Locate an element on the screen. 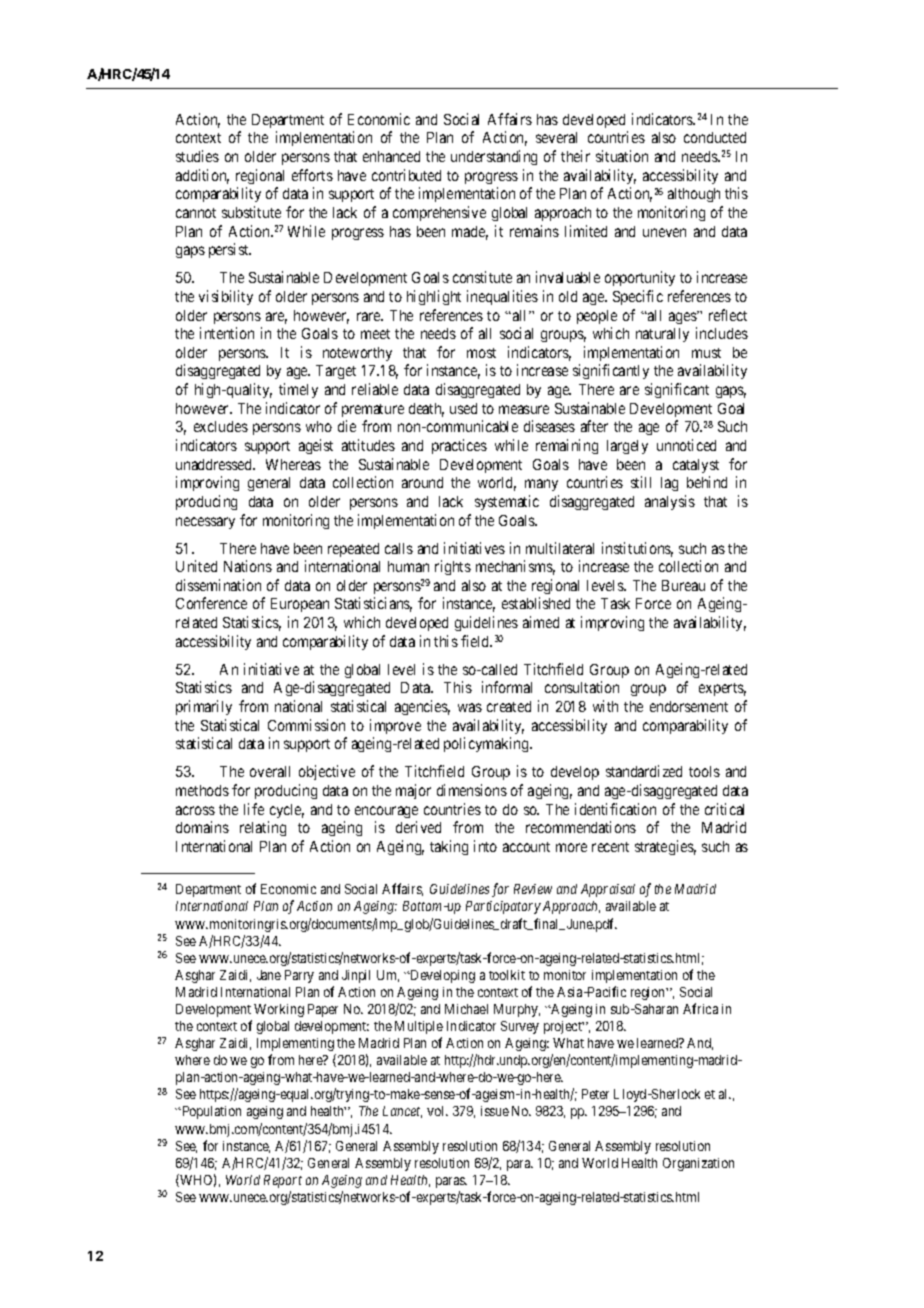 The width and height of the screenshot is (924, 1308). although is located at coordinates (694, 195).
